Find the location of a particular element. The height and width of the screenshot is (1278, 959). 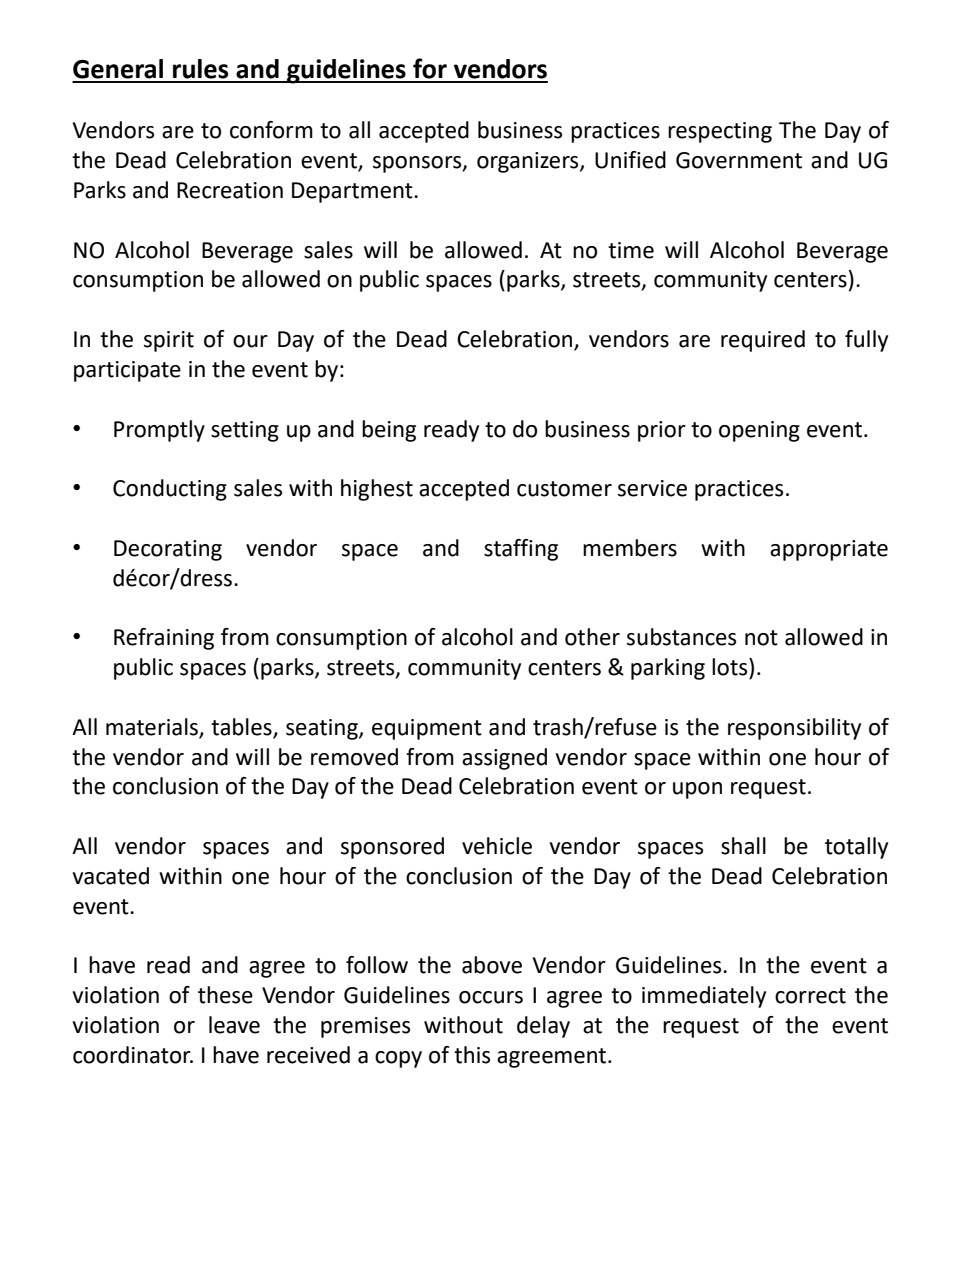

organizers is located at coordinates (529, 162).
